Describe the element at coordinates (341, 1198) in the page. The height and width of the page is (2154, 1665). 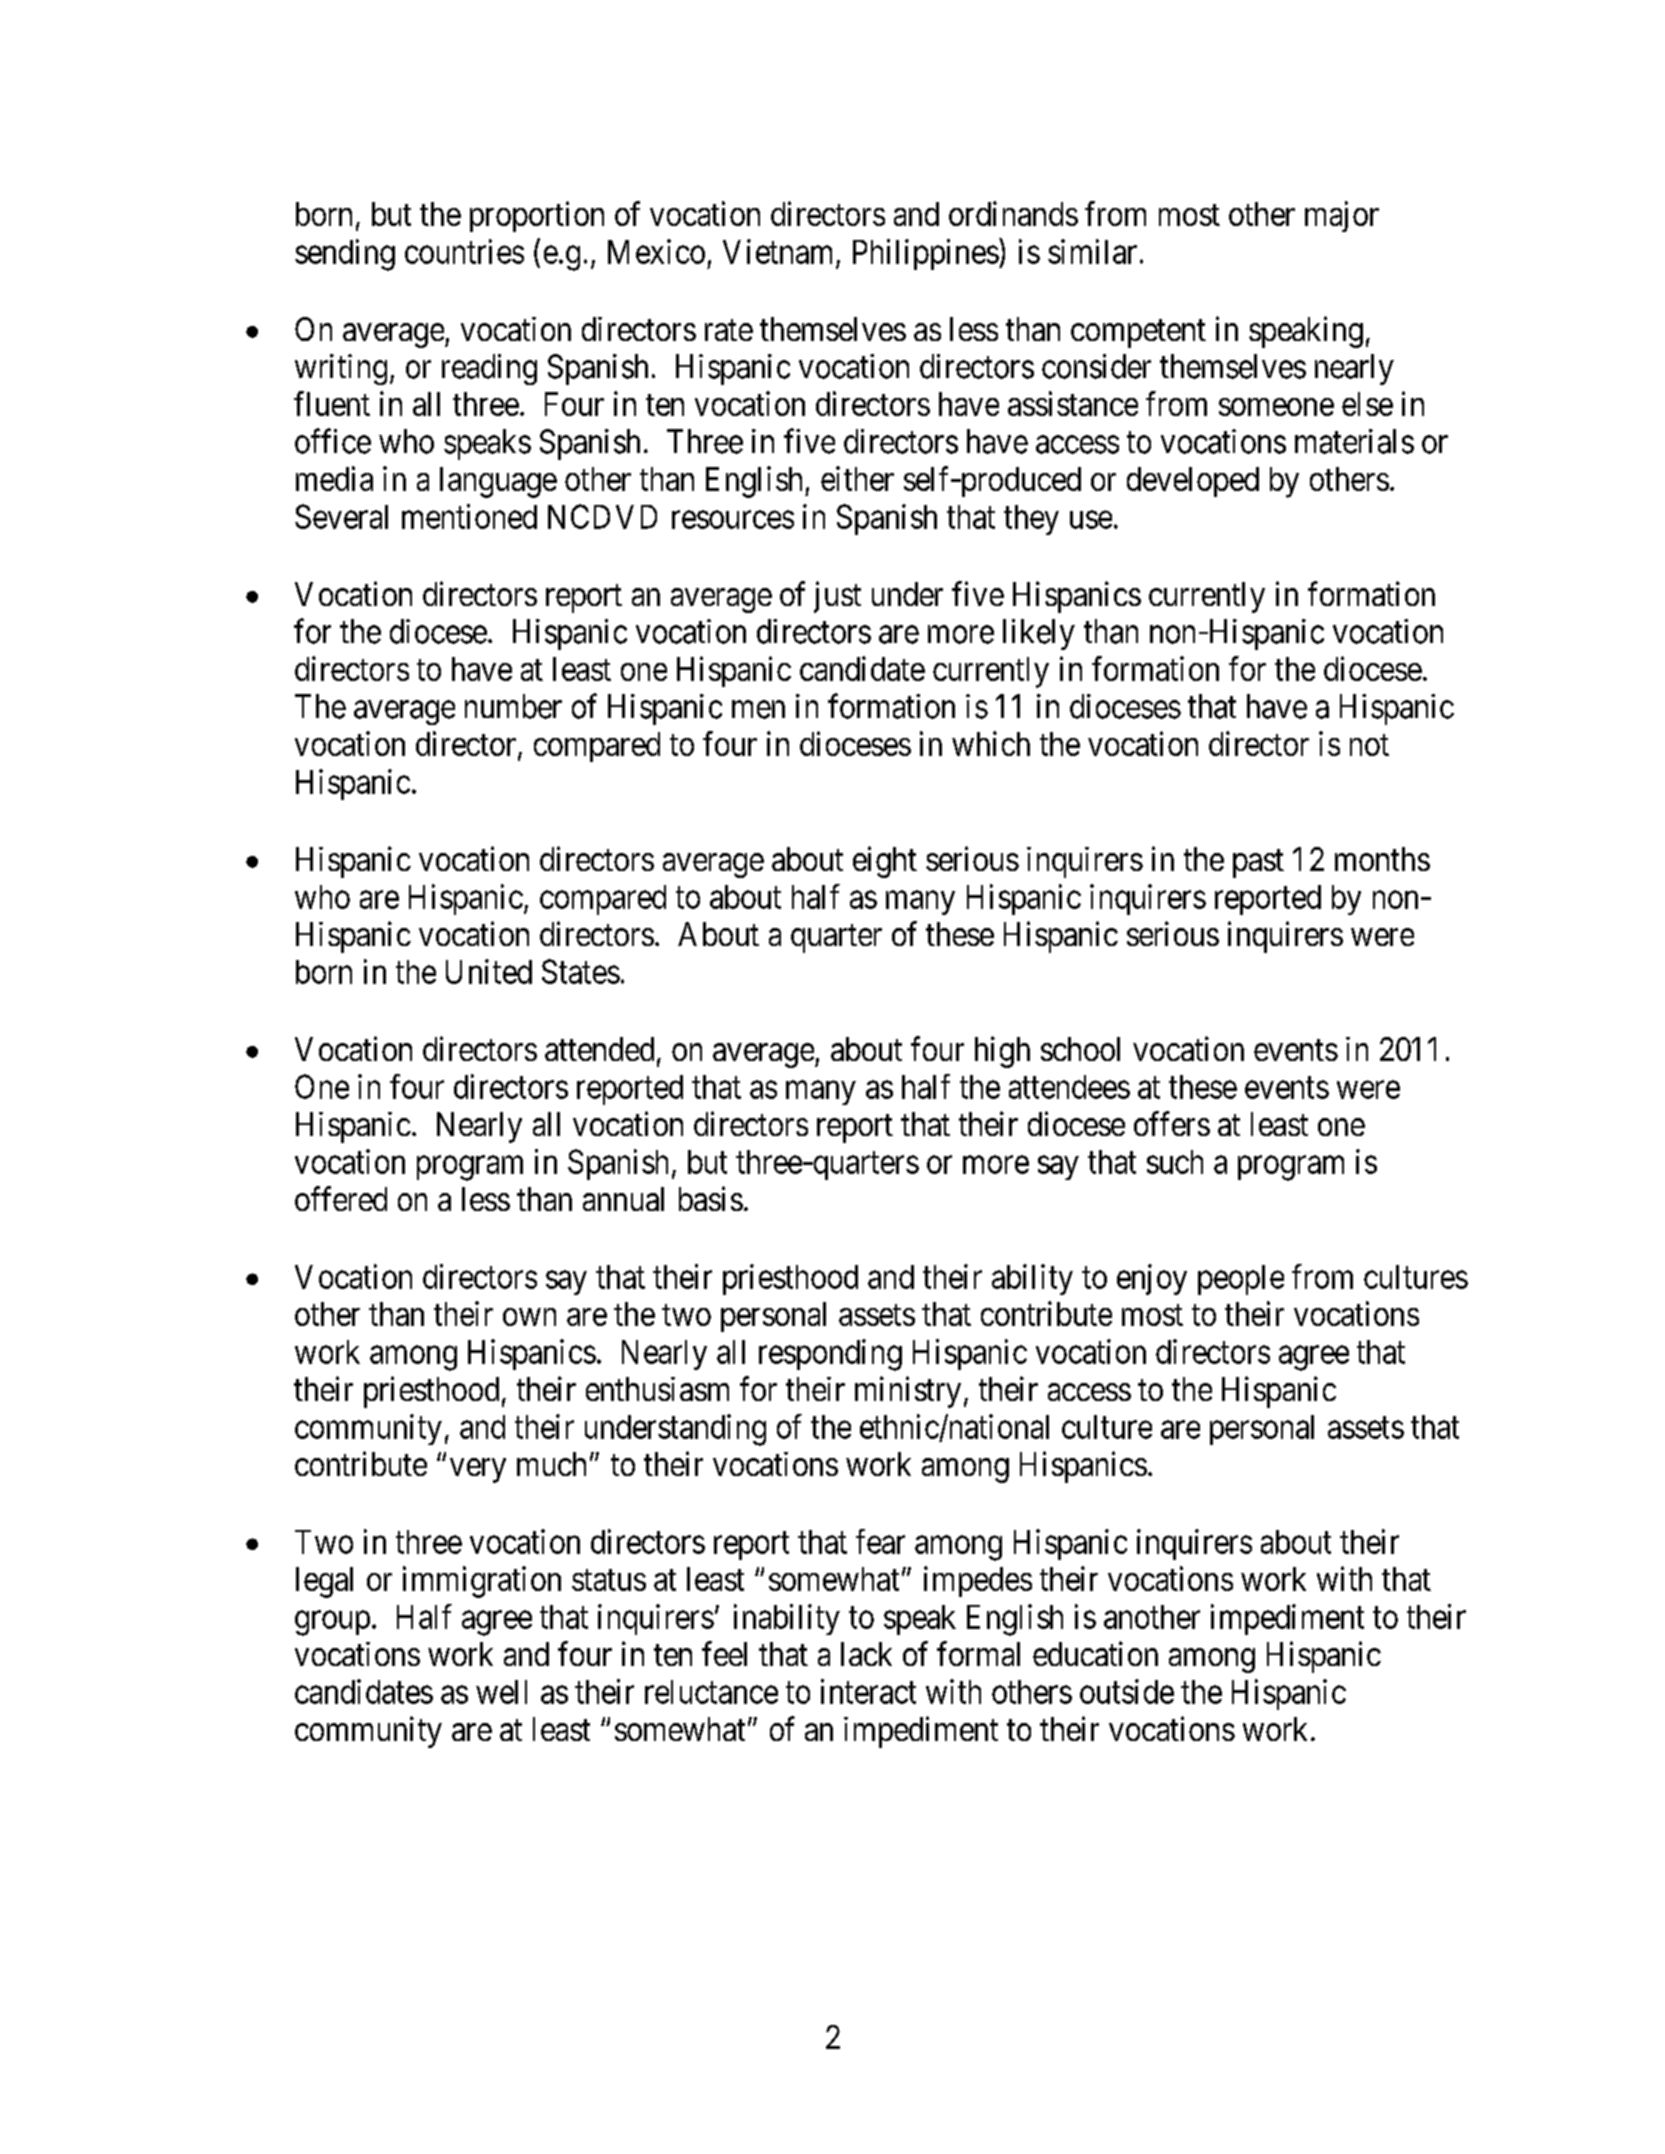
I see `offered` at that location.
